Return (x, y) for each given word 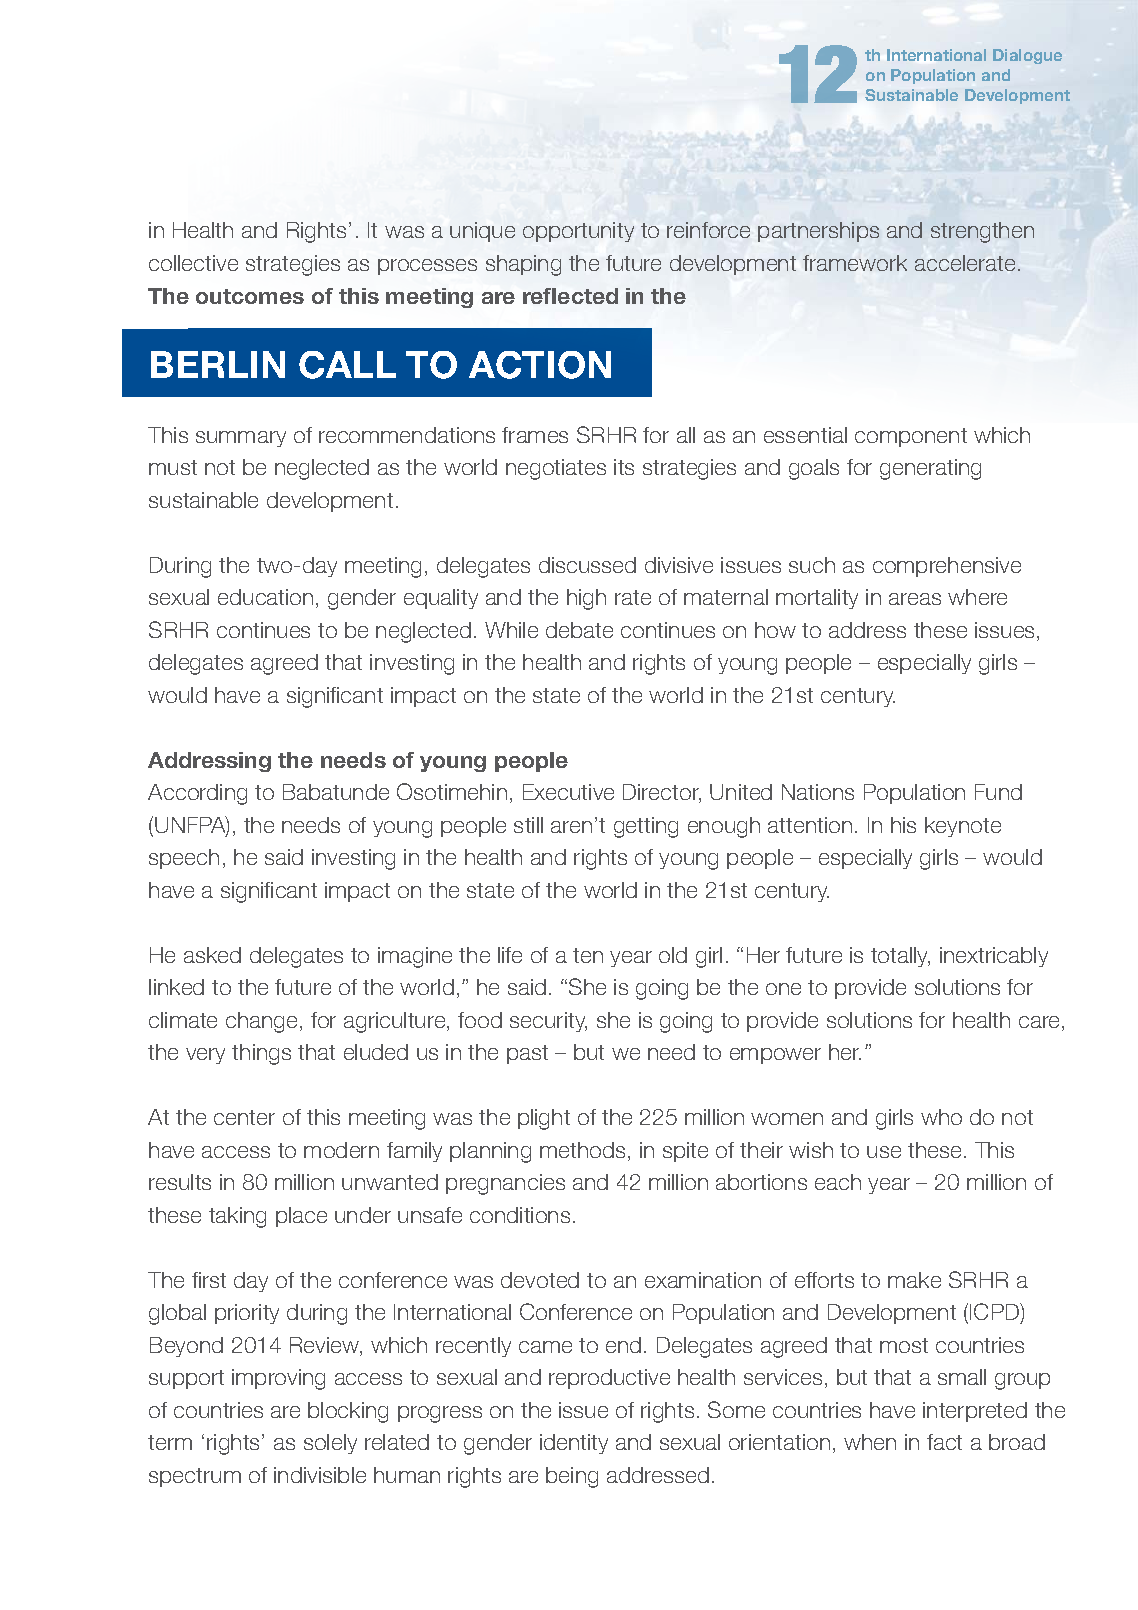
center (244, 1117)
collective (193, 263)
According (197, 794)
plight (544, 1119)
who (941, 1117)
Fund (998, 792)
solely (330, 1444)
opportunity (578, 232)
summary (241, 439)
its (624, 467)
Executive (568, 792)
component (911, 437)
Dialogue (1027, 56)
